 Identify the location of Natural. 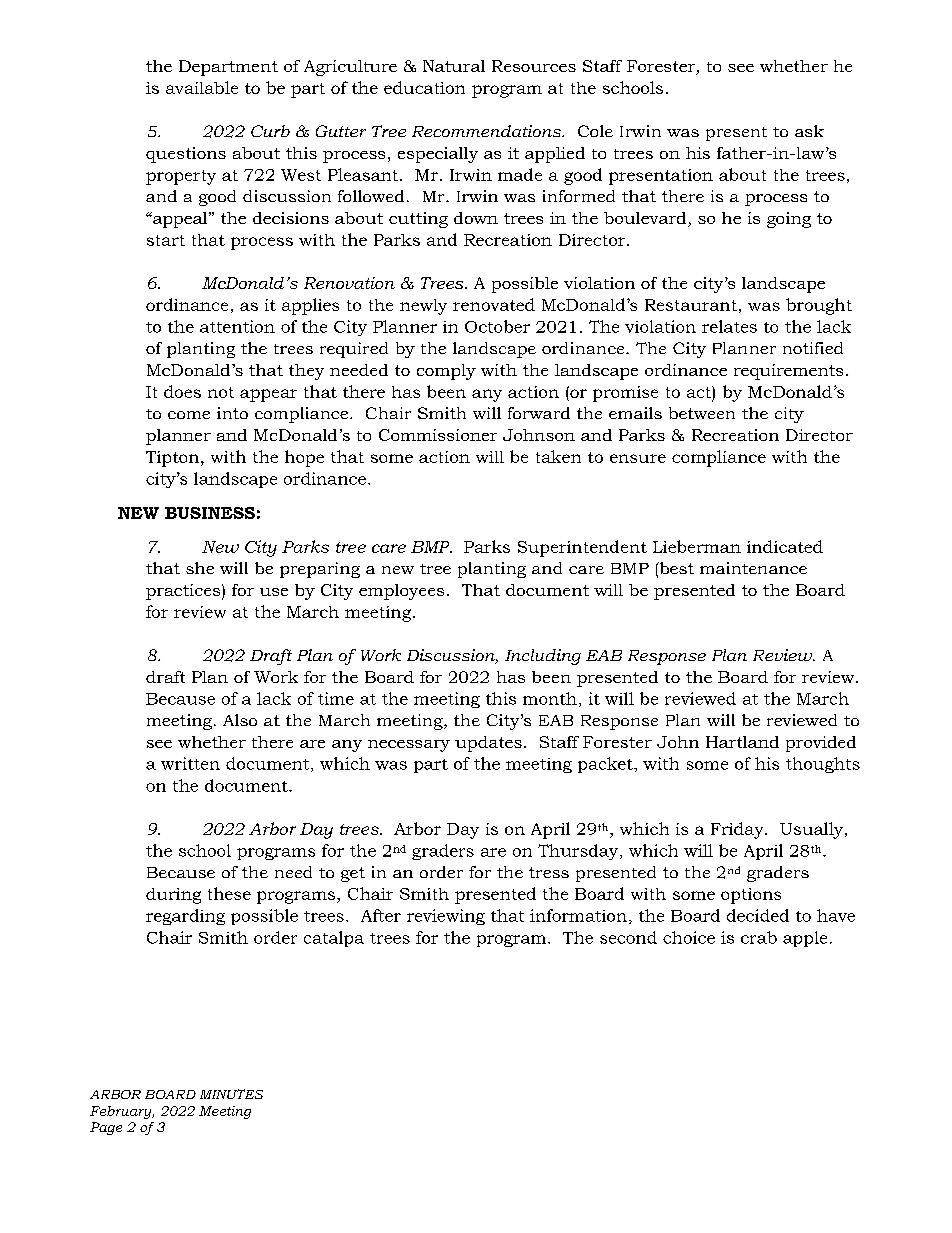
(454, 66).
